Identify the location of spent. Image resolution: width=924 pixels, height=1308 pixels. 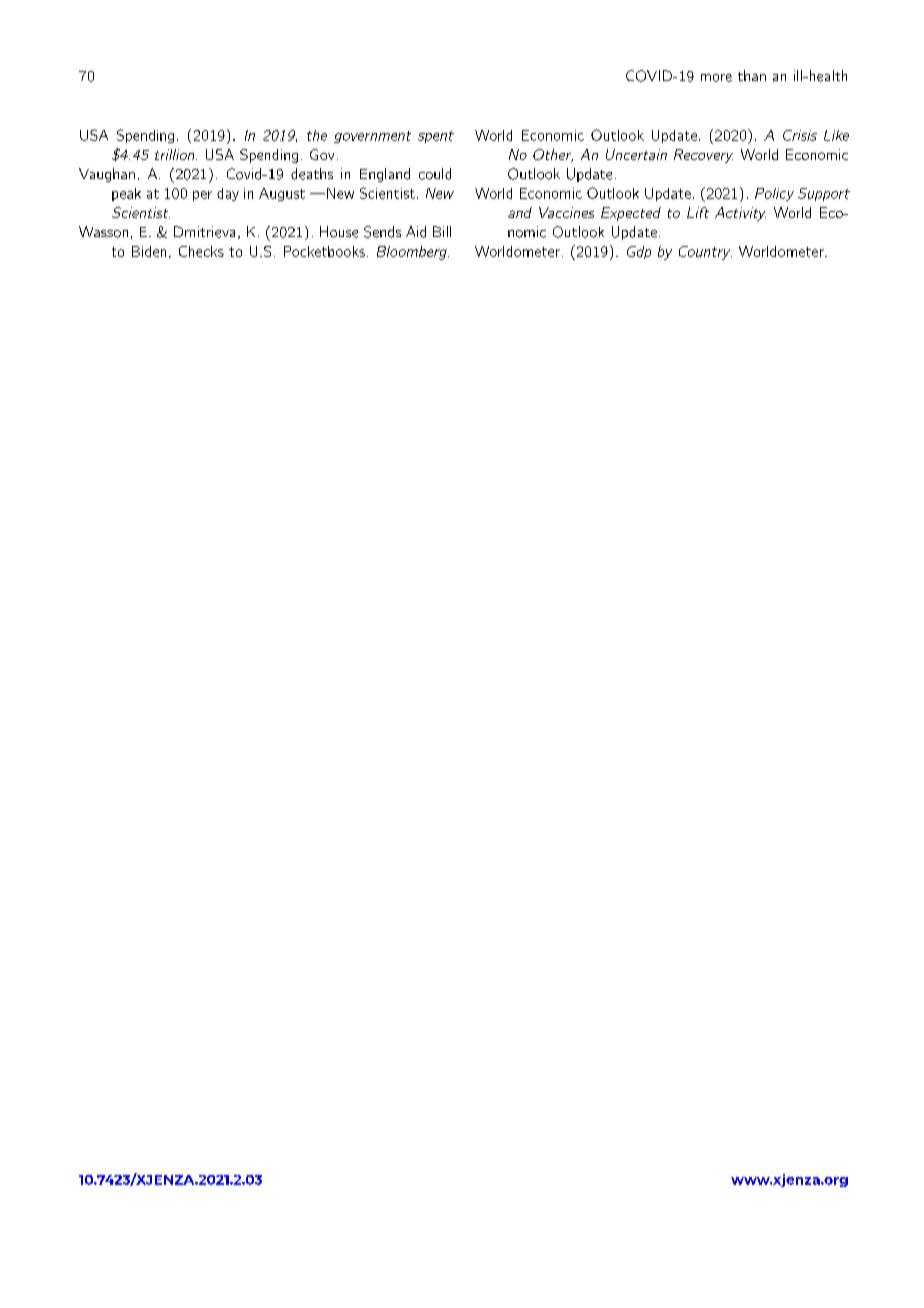
(436, 137).
